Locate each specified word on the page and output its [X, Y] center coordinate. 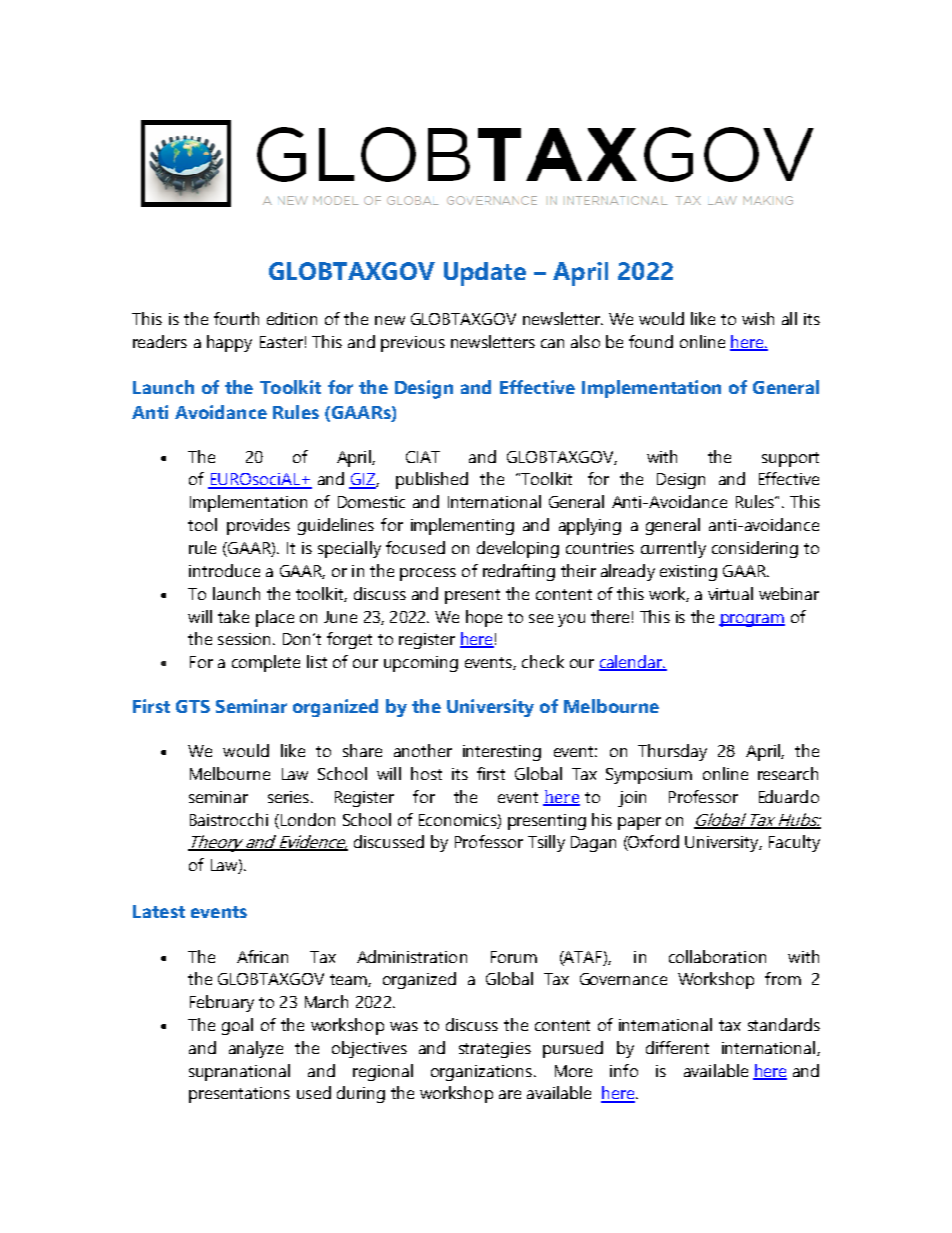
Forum [514, 957]
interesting [502, 753]
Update [485, 274]
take [233, 616]
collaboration [717, 956]
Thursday [672, 752]
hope [484, 618]
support [790, 459]
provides [258, 526]
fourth [236, 318]
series [288, 797]
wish [758, 318]
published [432, 480]
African [262, 956]
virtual [730, 593]
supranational [239, 1072]
